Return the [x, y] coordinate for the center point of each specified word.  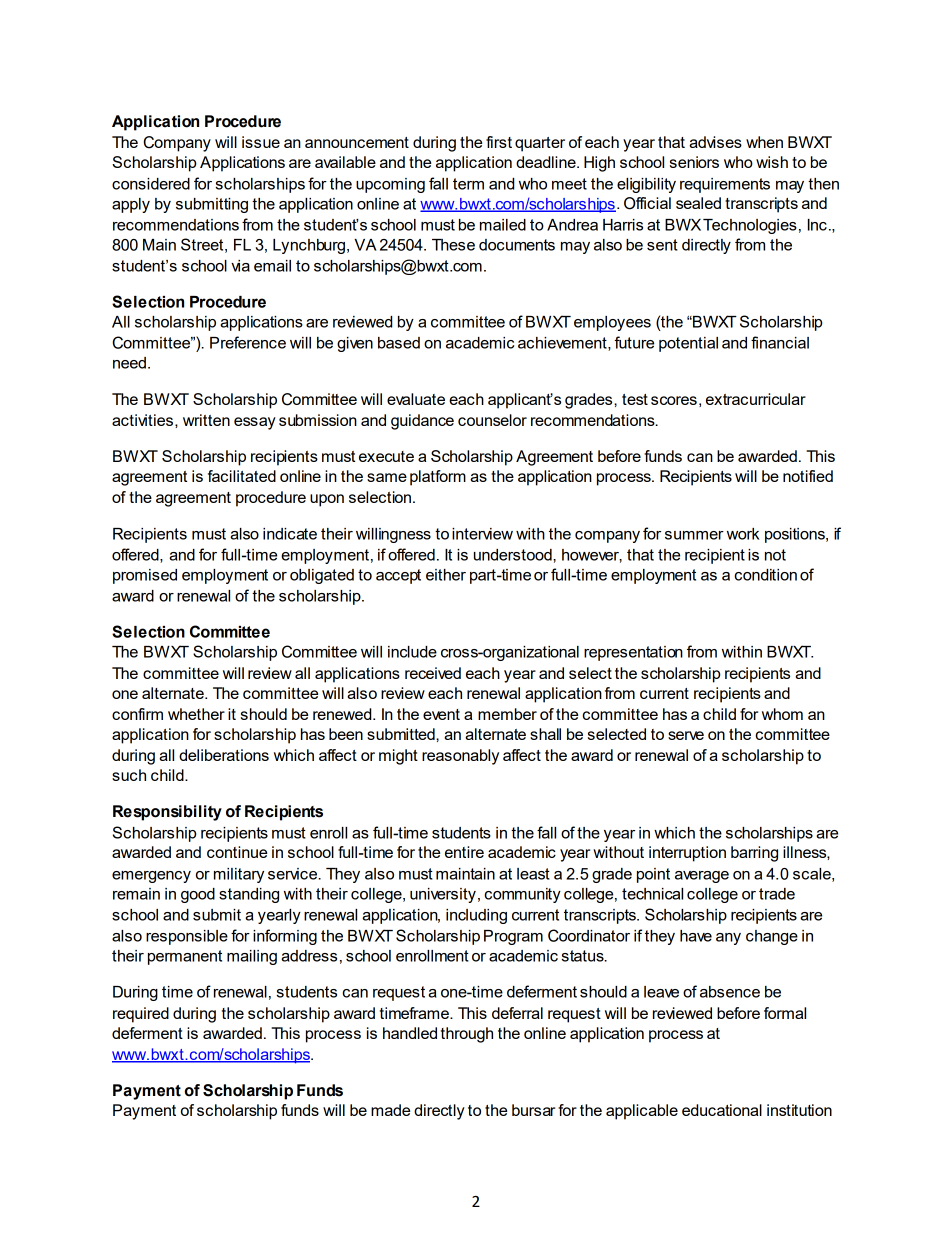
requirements [725, 185]
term [468, 184]
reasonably [460, 757]
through [467, 1035]
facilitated [242, 476]
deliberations [224, 755]
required [141, 1015]
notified [808, 476]
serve [686, 735]
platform [438, 478]
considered [151, 184]
